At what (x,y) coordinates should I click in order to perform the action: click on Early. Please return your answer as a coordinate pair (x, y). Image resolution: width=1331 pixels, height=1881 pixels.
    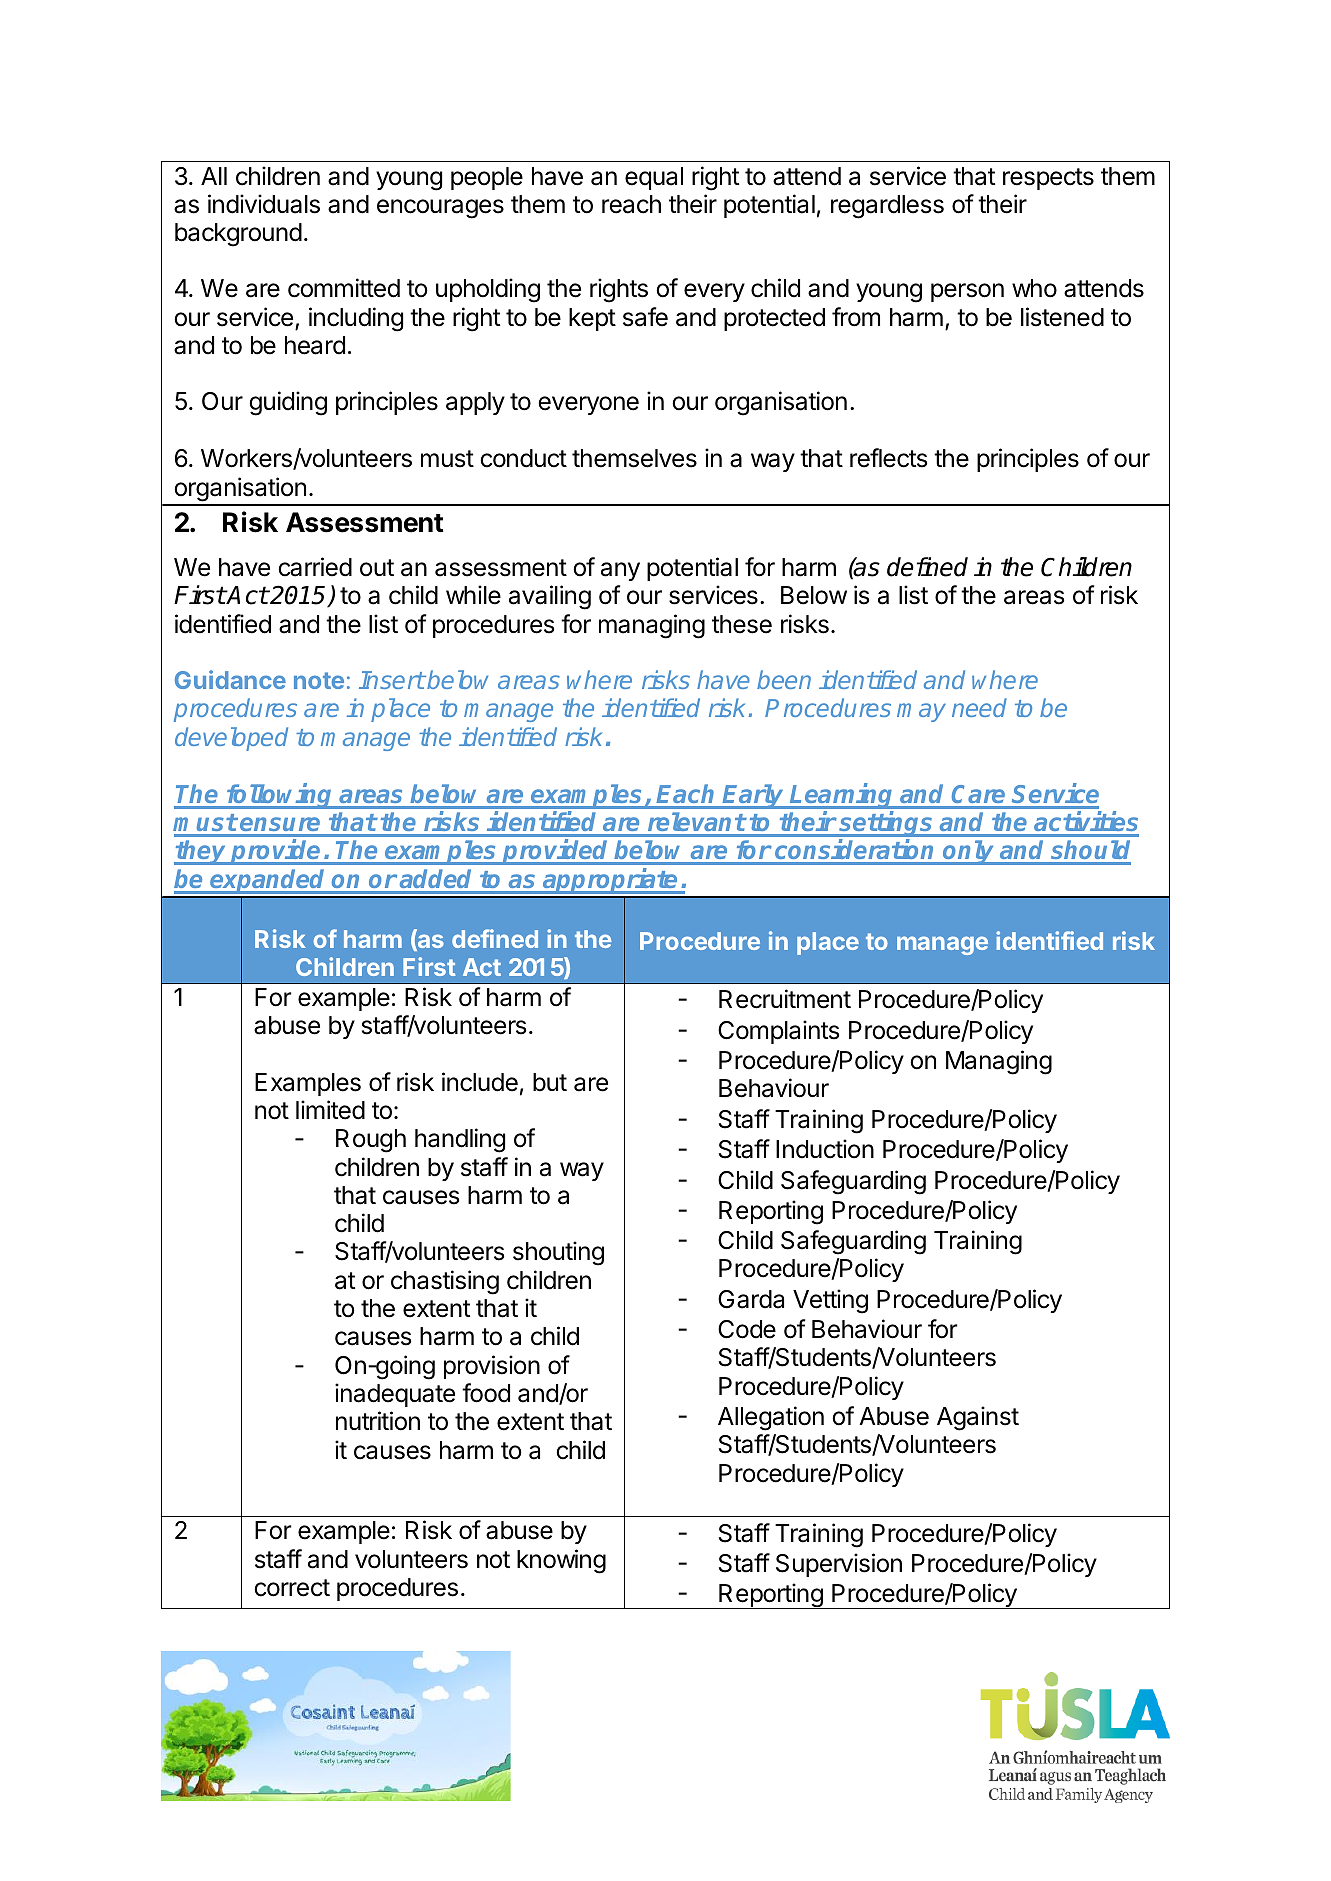
    Looking at the image, I should click on (754, 796).
